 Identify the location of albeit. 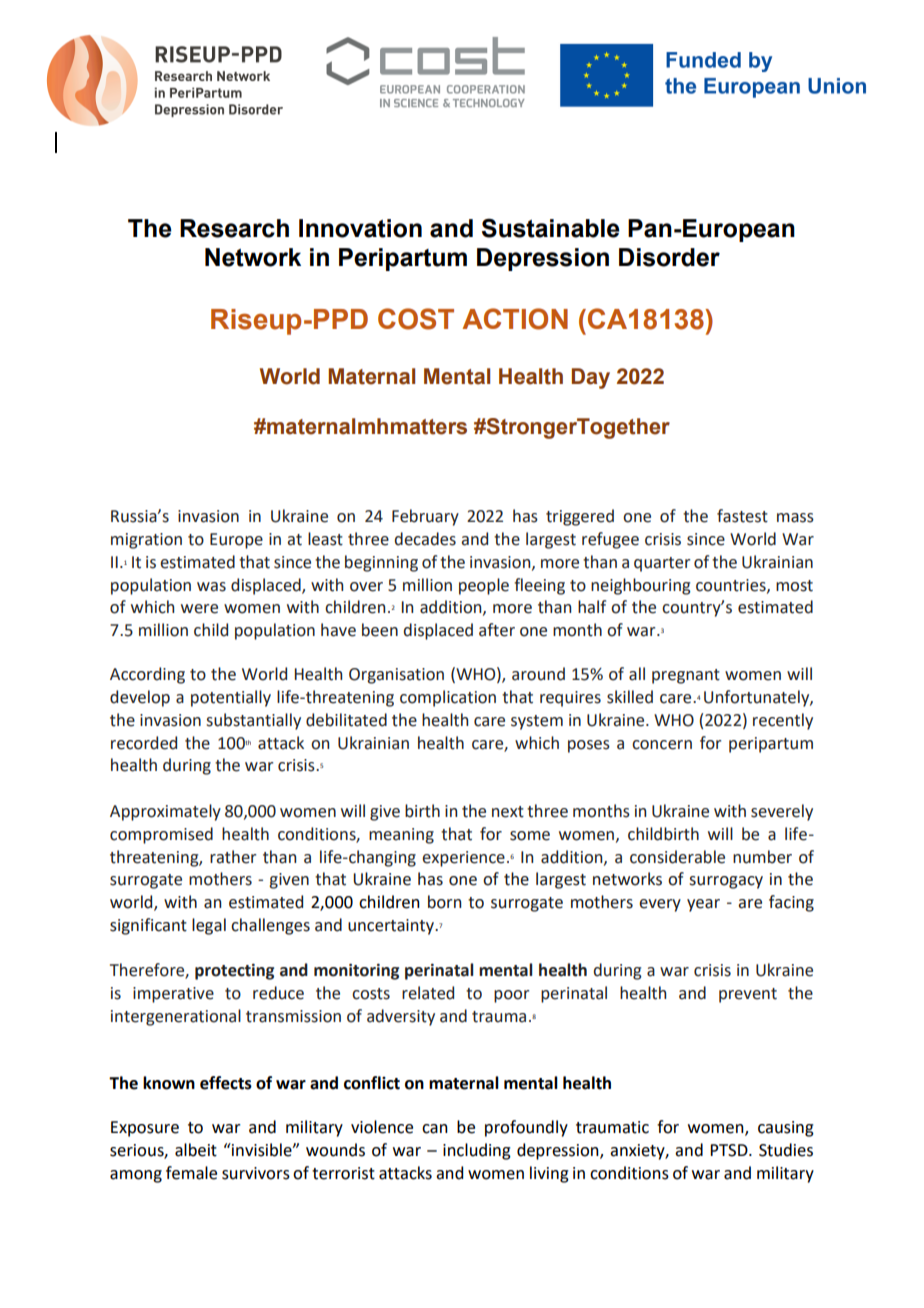
(196, 1150).
